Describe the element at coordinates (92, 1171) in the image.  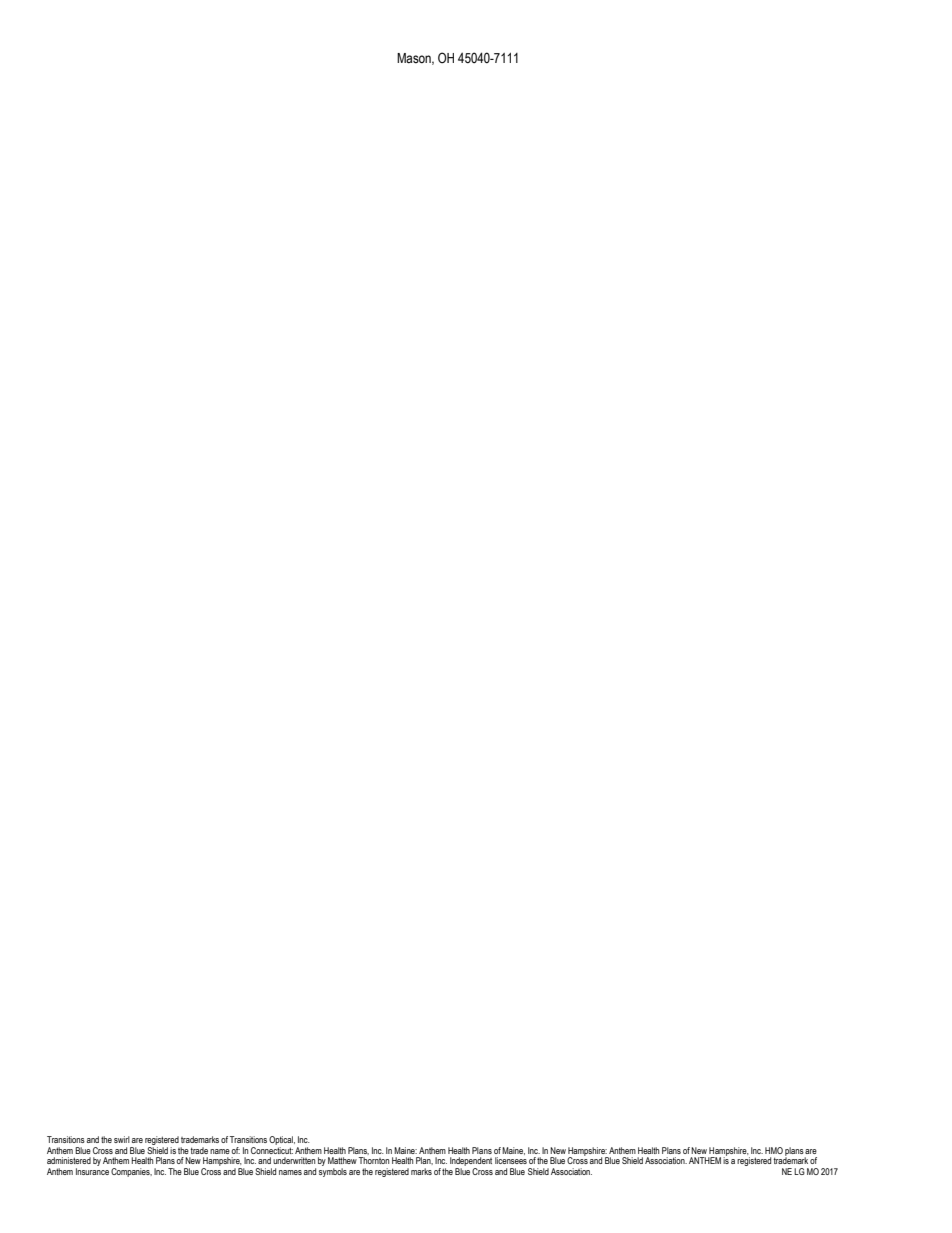
I see `Insurance` at that location.
